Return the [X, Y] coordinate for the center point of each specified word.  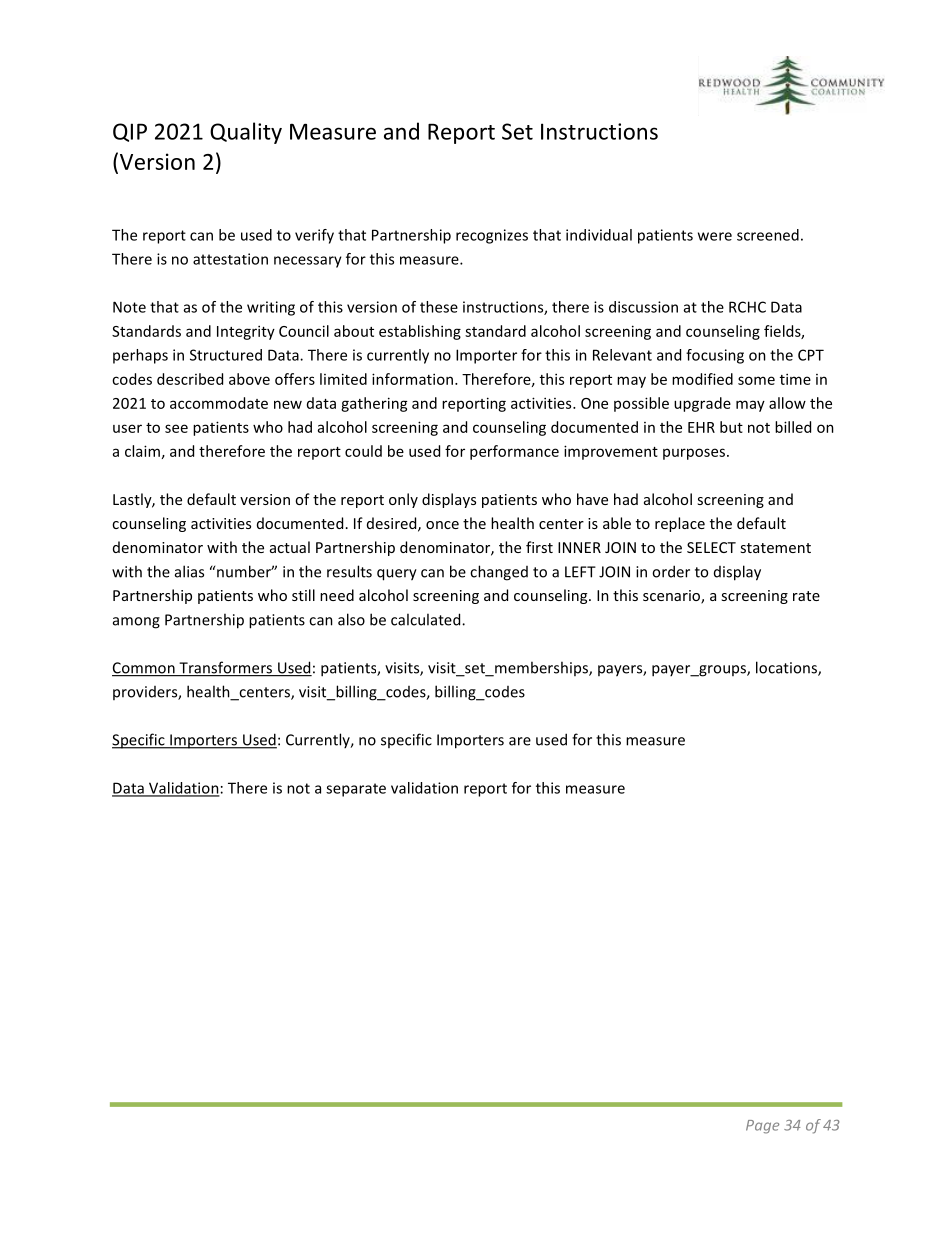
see [176, 428]
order [671, 571]
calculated [427, 619]
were [715, 236]
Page [762, 1127]
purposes [695, 454]
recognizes [492, 236]
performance [514, 452]
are [520, 741]
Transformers [225, 668]
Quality [246, 133]
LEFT [580, 572]
